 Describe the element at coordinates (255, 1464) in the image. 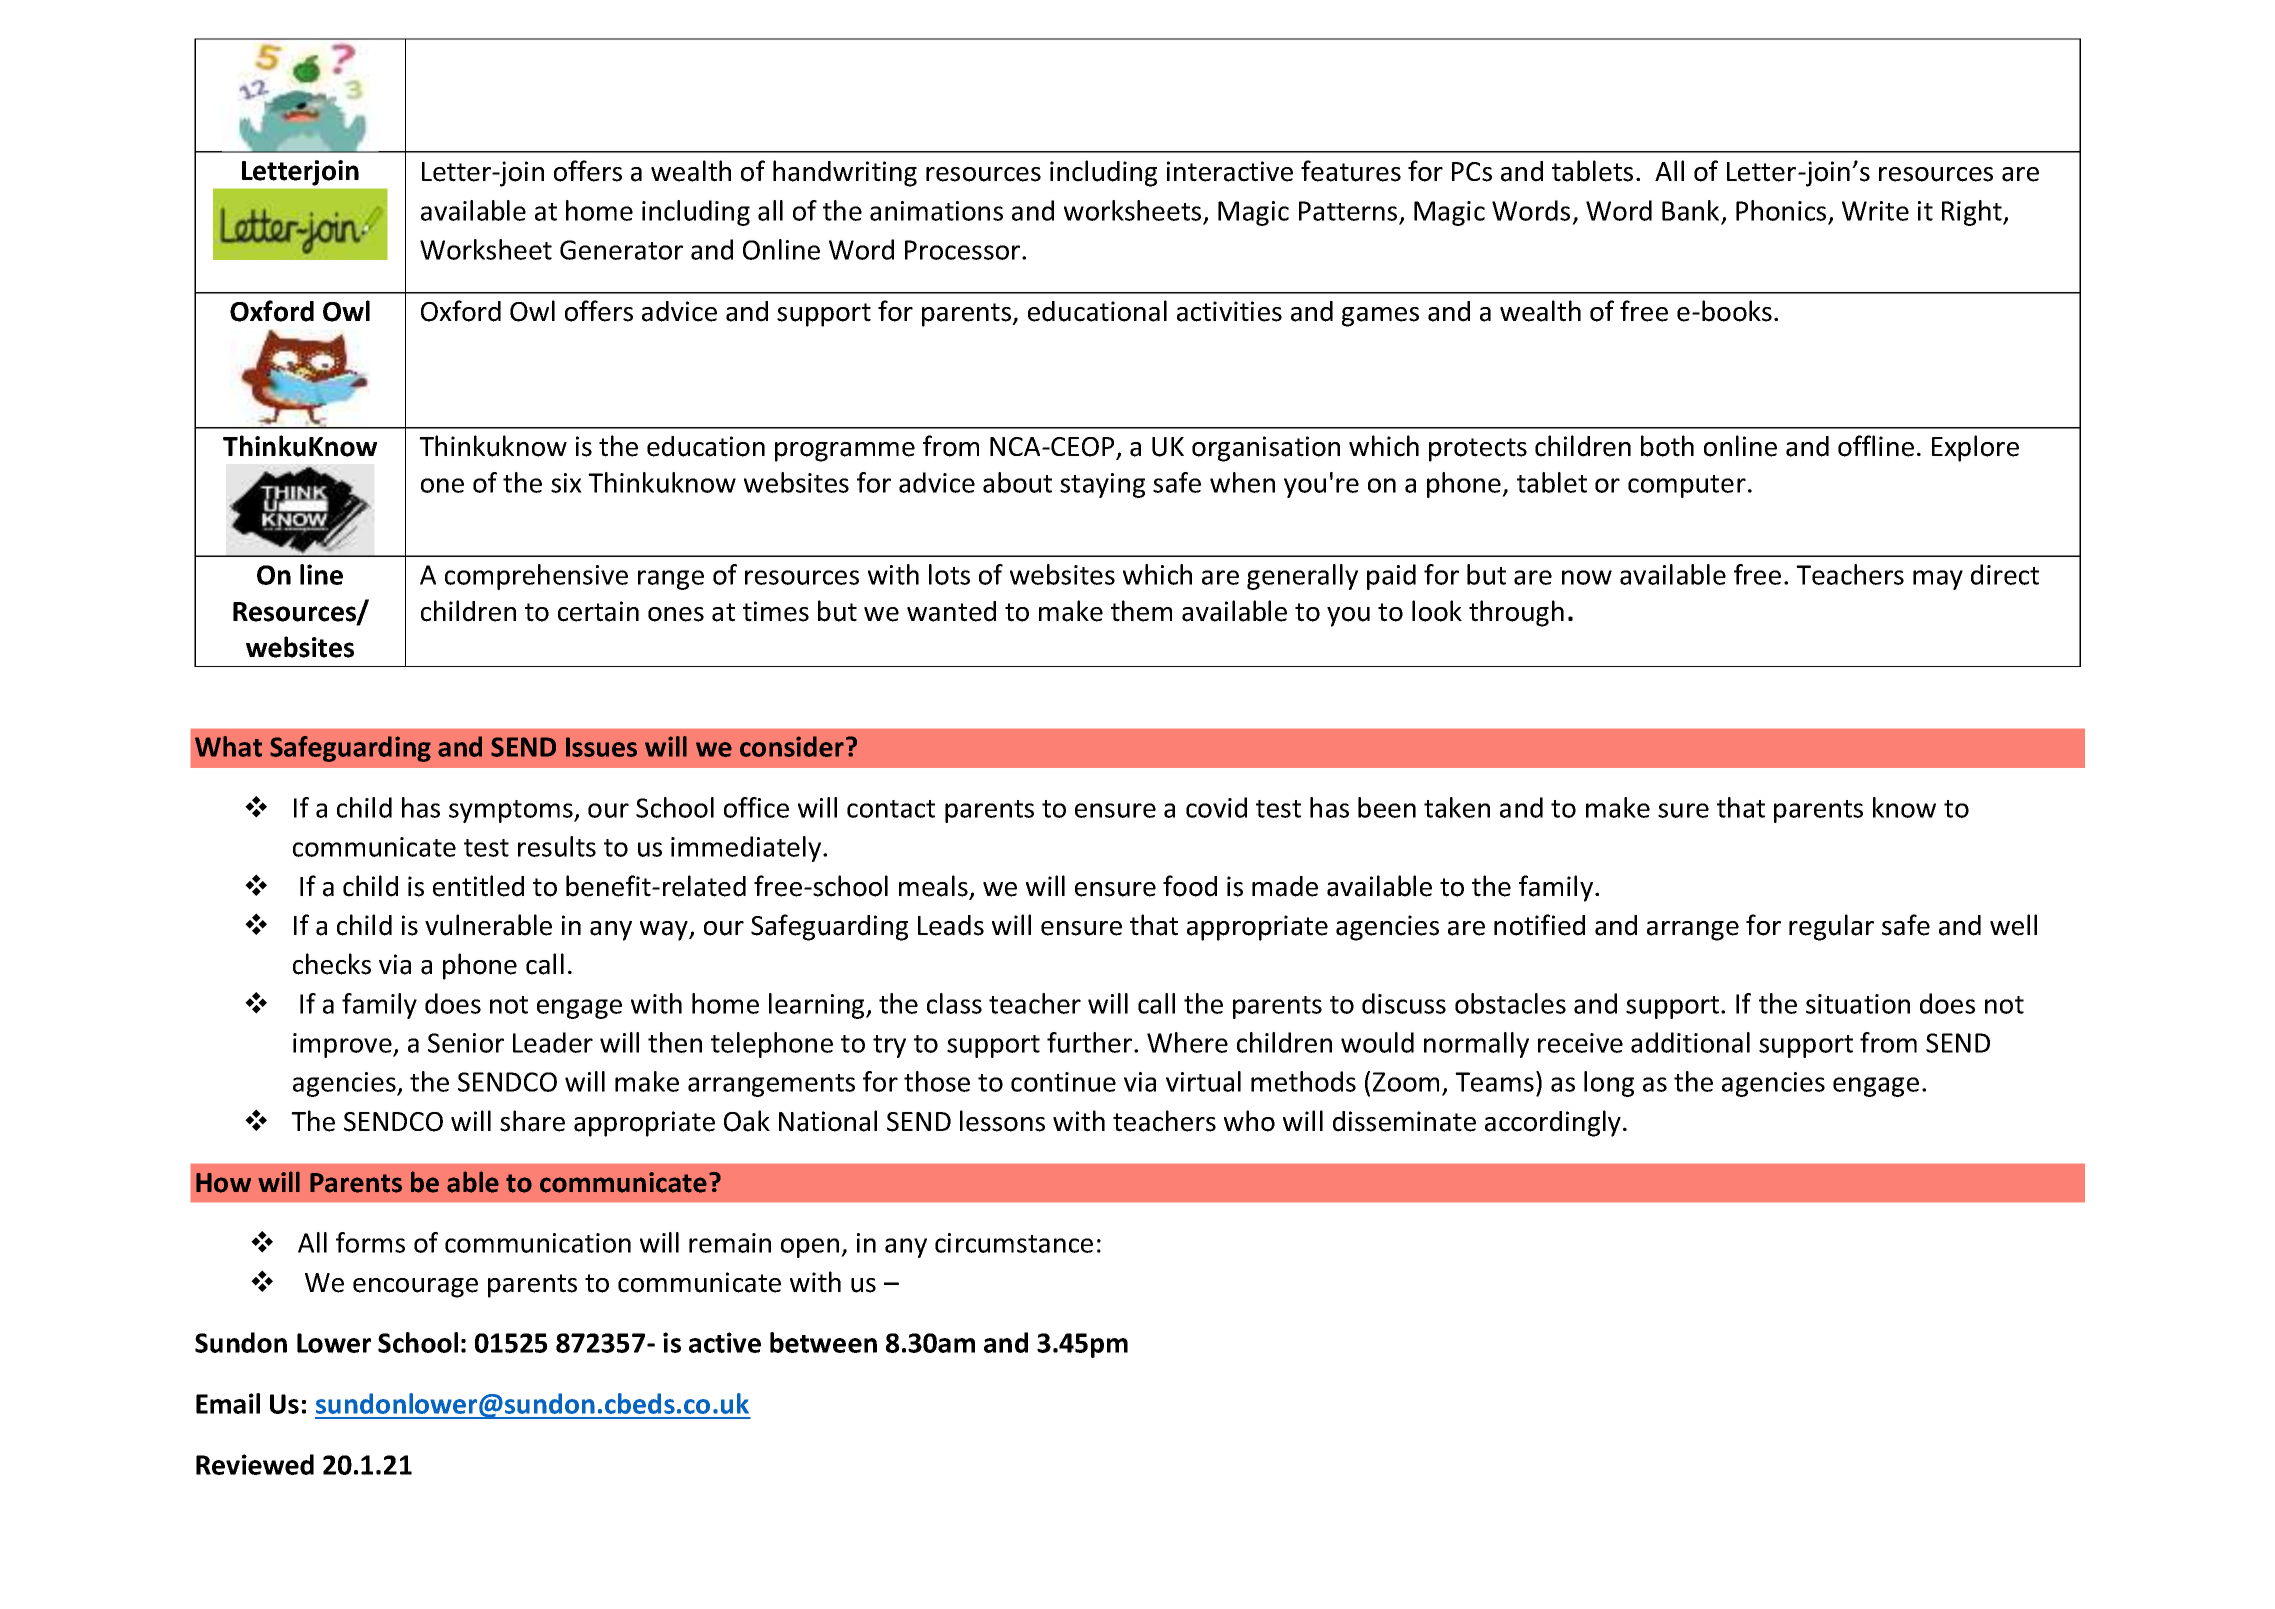

I see `Reviewed` at that location.
